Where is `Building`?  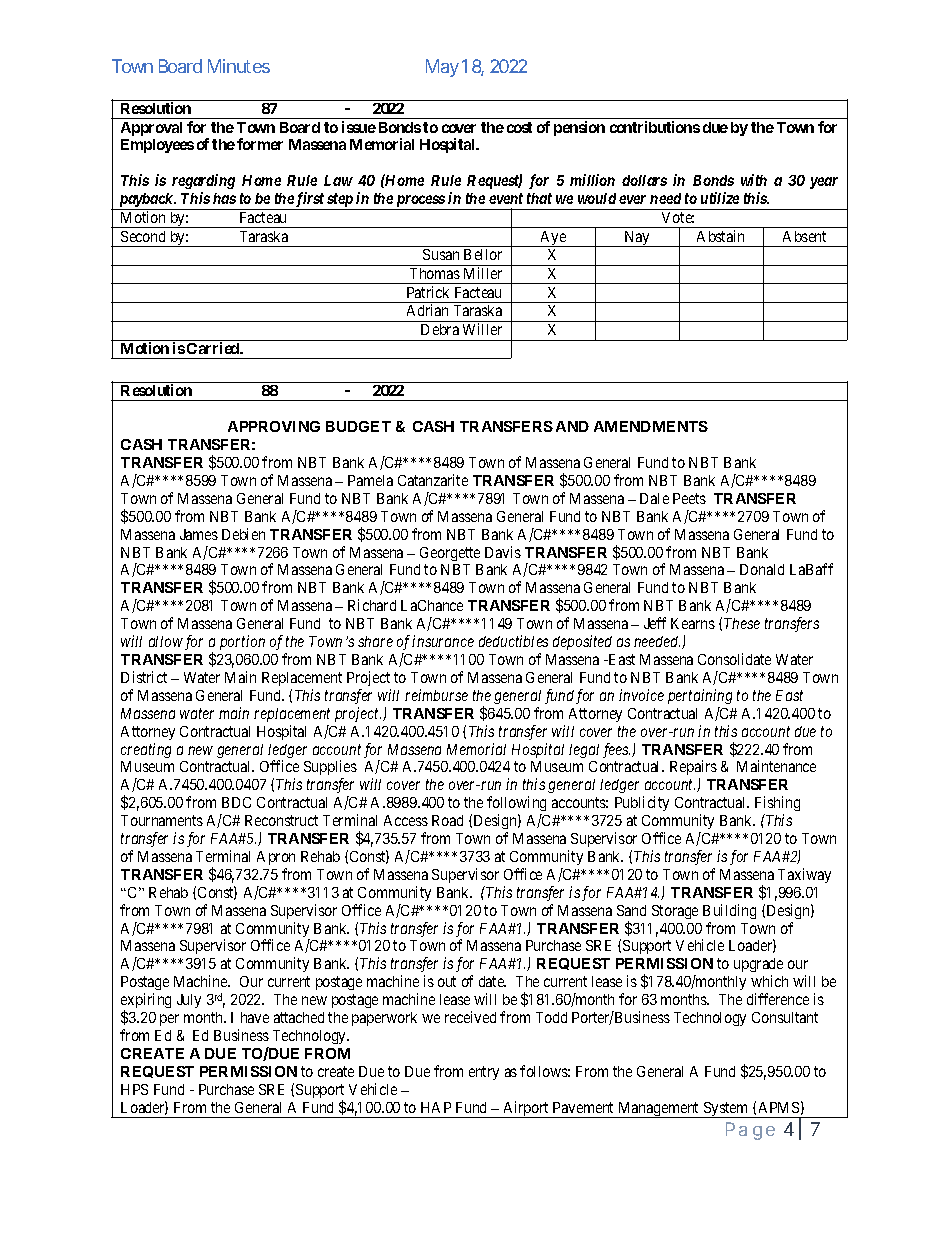
Building is located at coordinates (729, 911).
